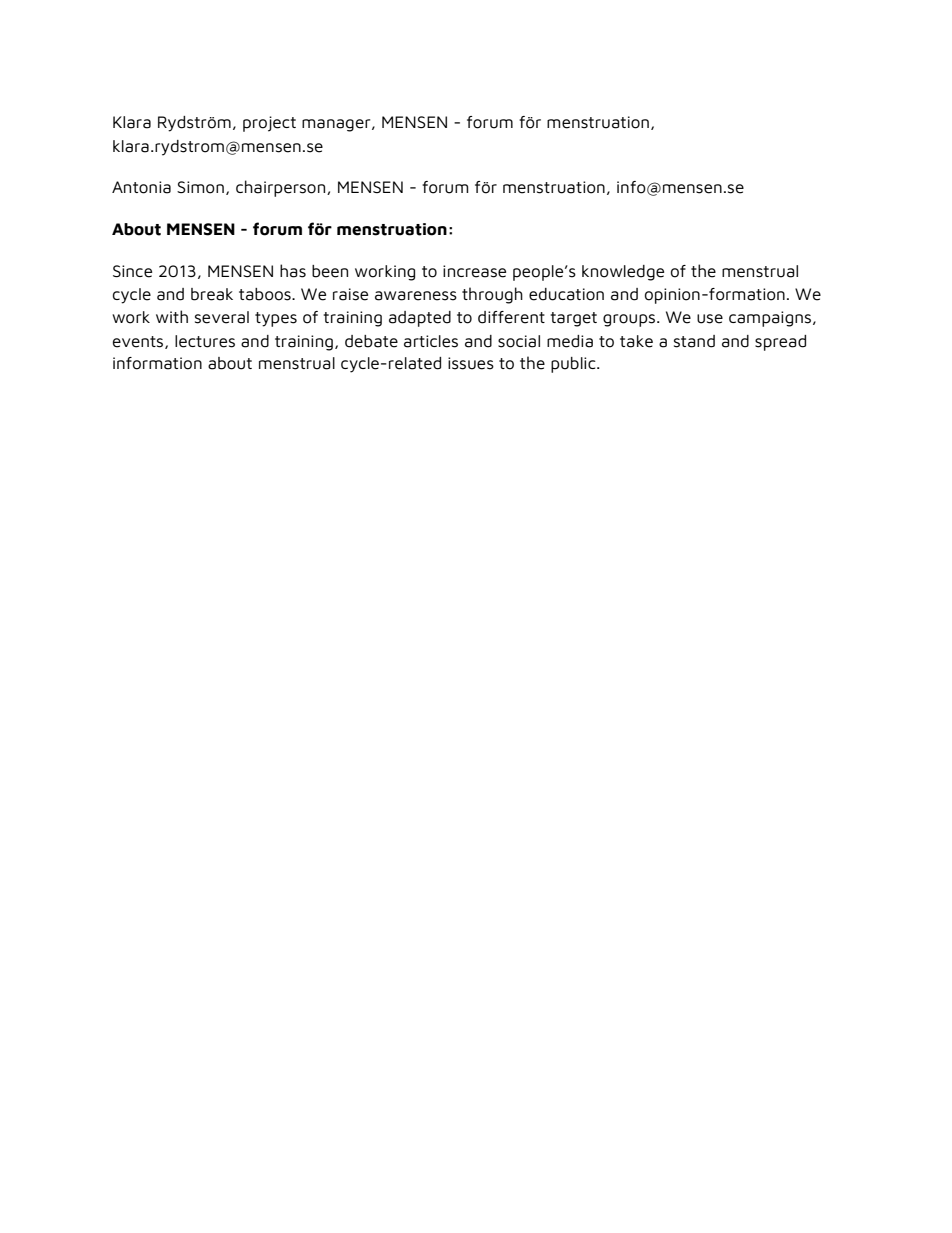 The height and width of the page is (1233, 952). Describe the element at coordinates (566, 294) in the page. I see `education` at that location.
